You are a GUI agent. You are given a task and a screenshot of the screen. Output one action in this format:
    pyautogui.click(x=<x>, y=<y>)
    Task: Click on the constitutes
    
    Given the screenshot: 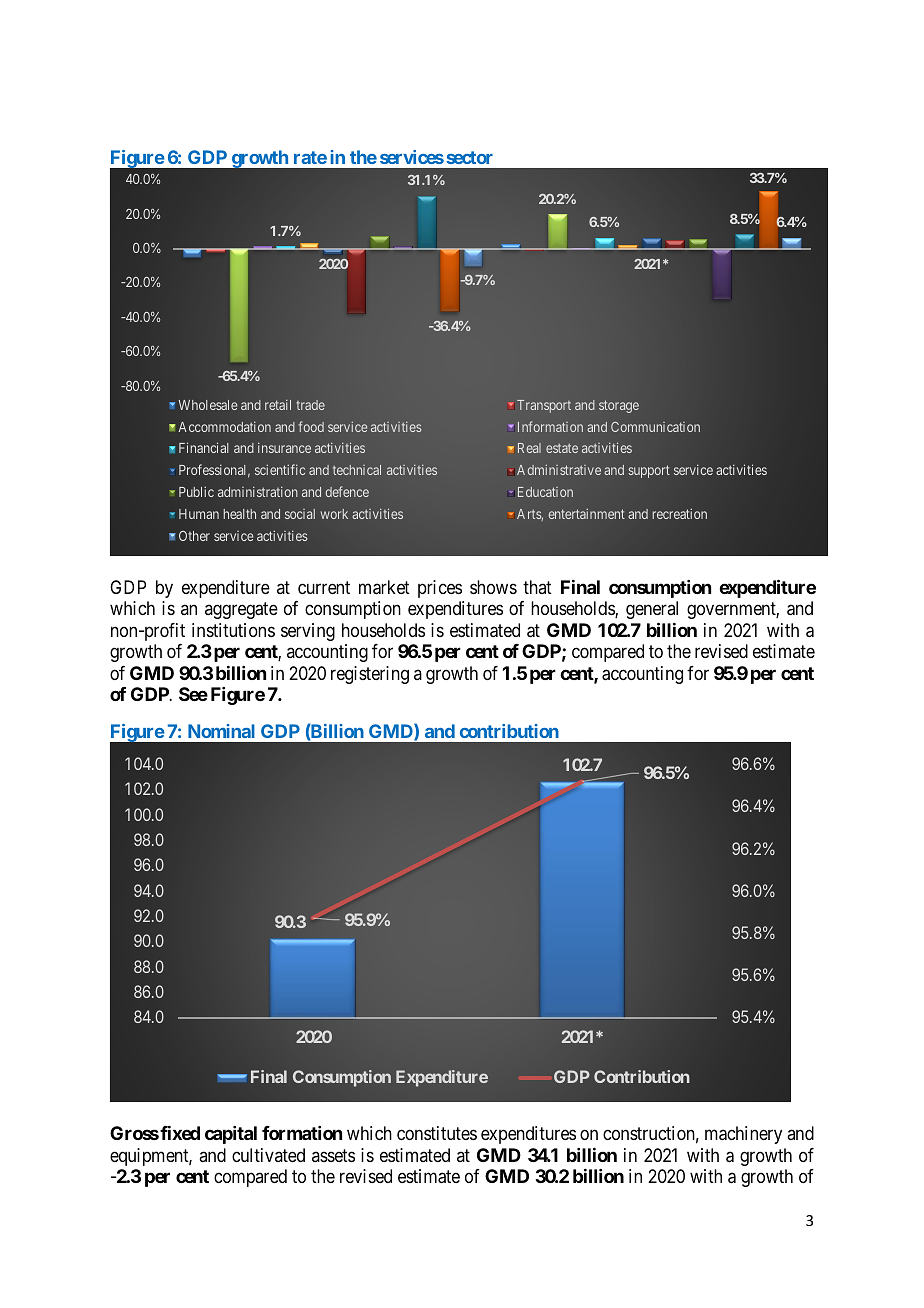 What is the action you would take?
    pyautogui.click(x=437, y=1133)
